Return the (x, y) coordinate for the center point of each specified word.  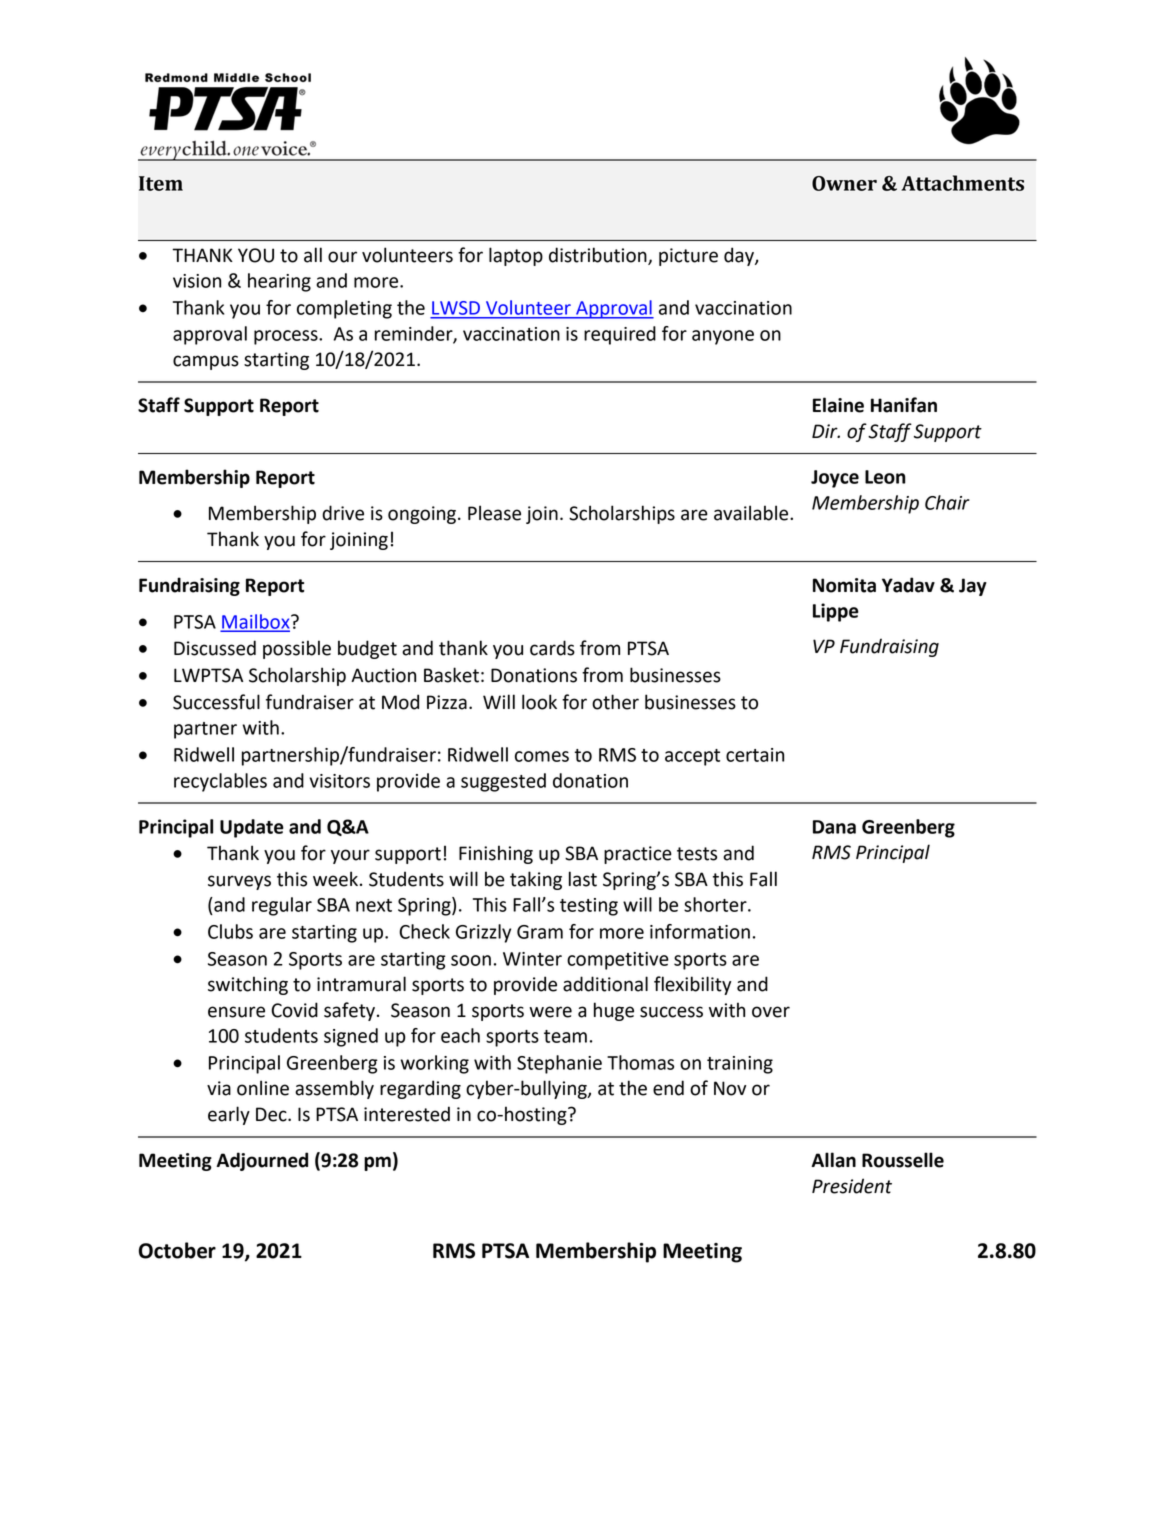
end (668, 1088)
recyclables (220, 782)
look (539, 702)
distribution (599, 256)
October (177, 1250)
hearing (279, 282)
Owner (844, 183)
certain (755, 755)
